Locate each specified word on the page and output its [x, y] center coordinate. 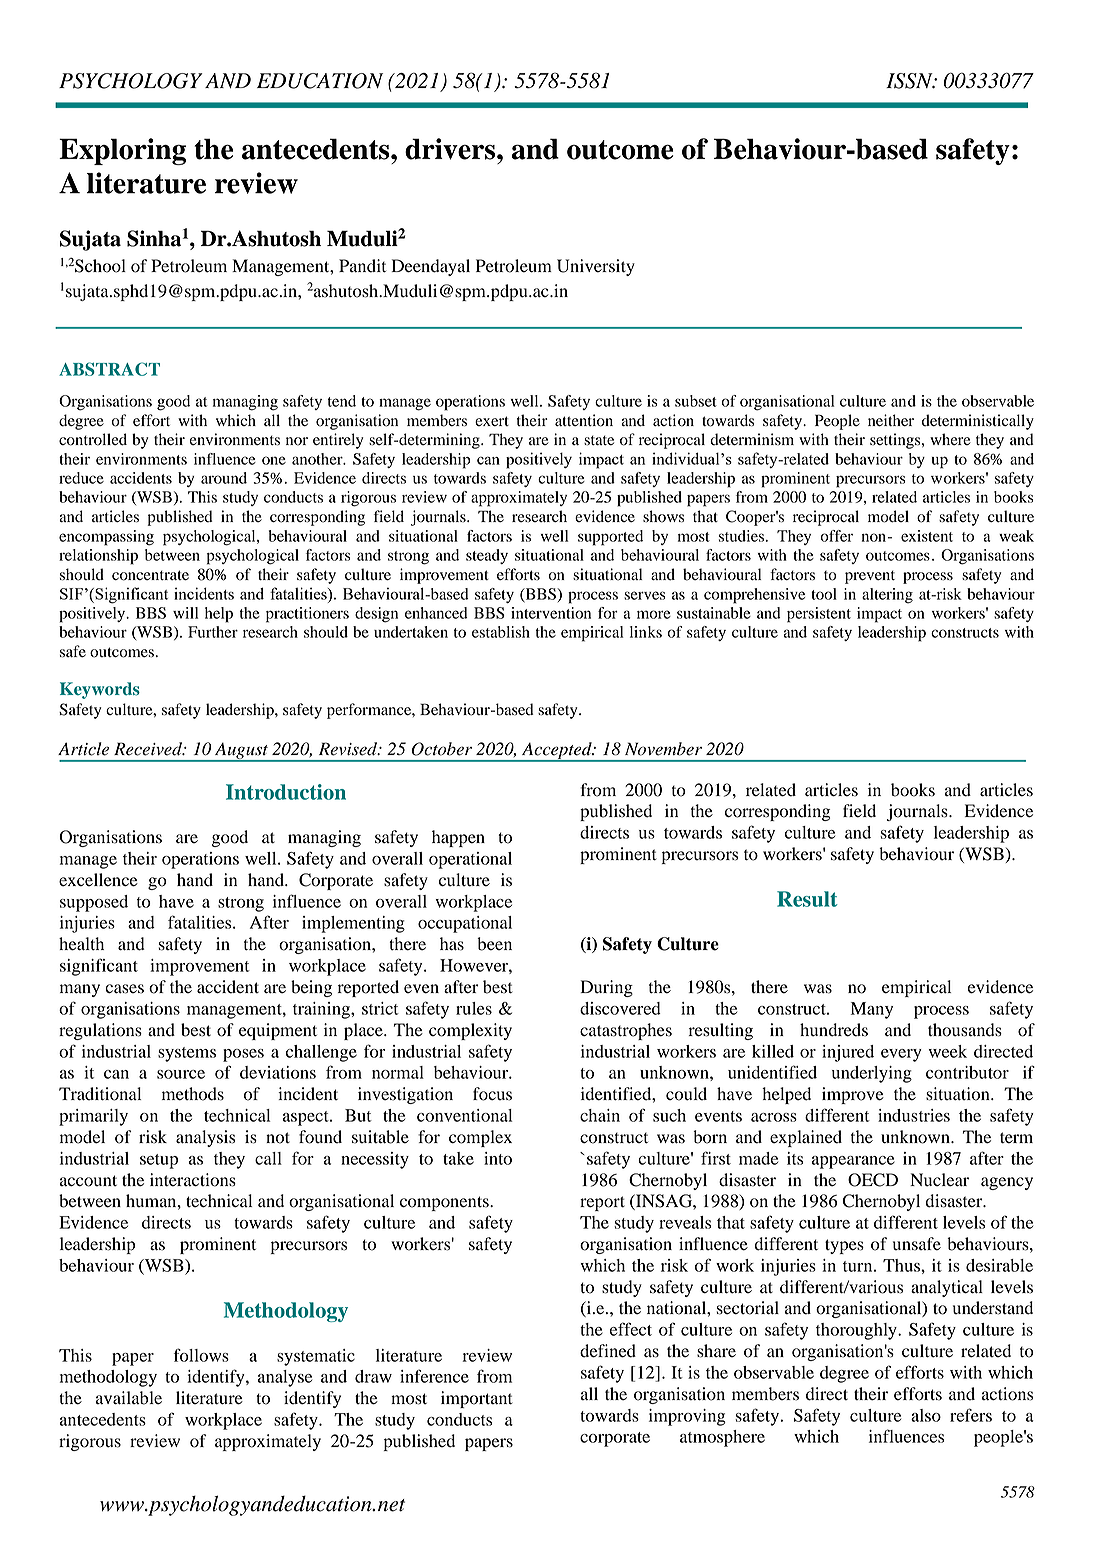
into [498, 1158]
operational [470, 860]
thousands [965, 1030]
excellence [98, 880]
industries [914, 1115]
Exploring [122, 151]
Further [213, 632]
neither [891, 420]
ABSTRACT [109, 369]
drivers [451, 149]
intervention [551, 613]
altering [887, 596]
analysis [205, 1138]
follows [201, 1355]
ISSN [910, 81]
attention [584, 420]
